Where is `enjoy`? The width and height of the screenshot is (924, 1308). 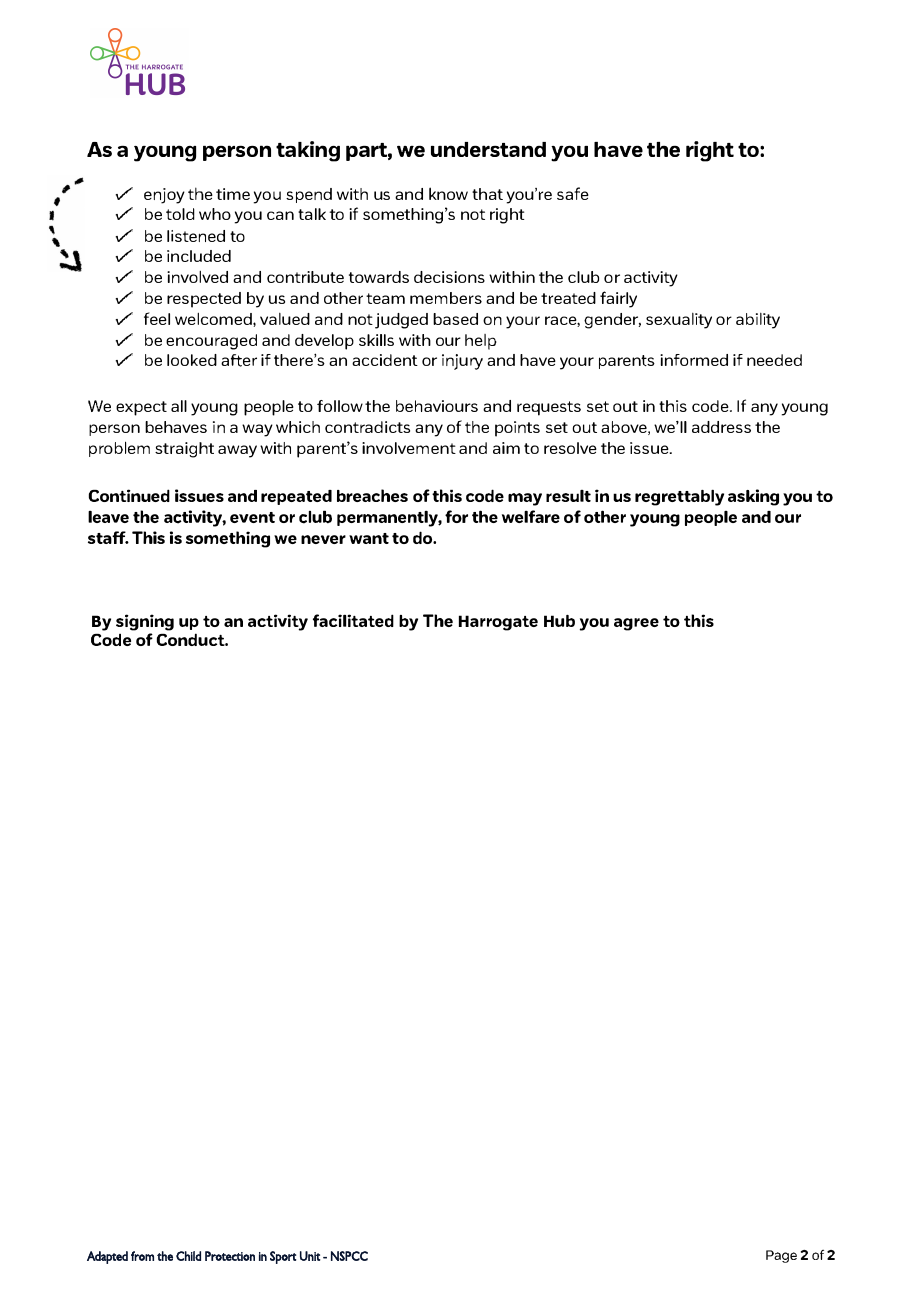 enjoy is located at coordinates (164, 196).
